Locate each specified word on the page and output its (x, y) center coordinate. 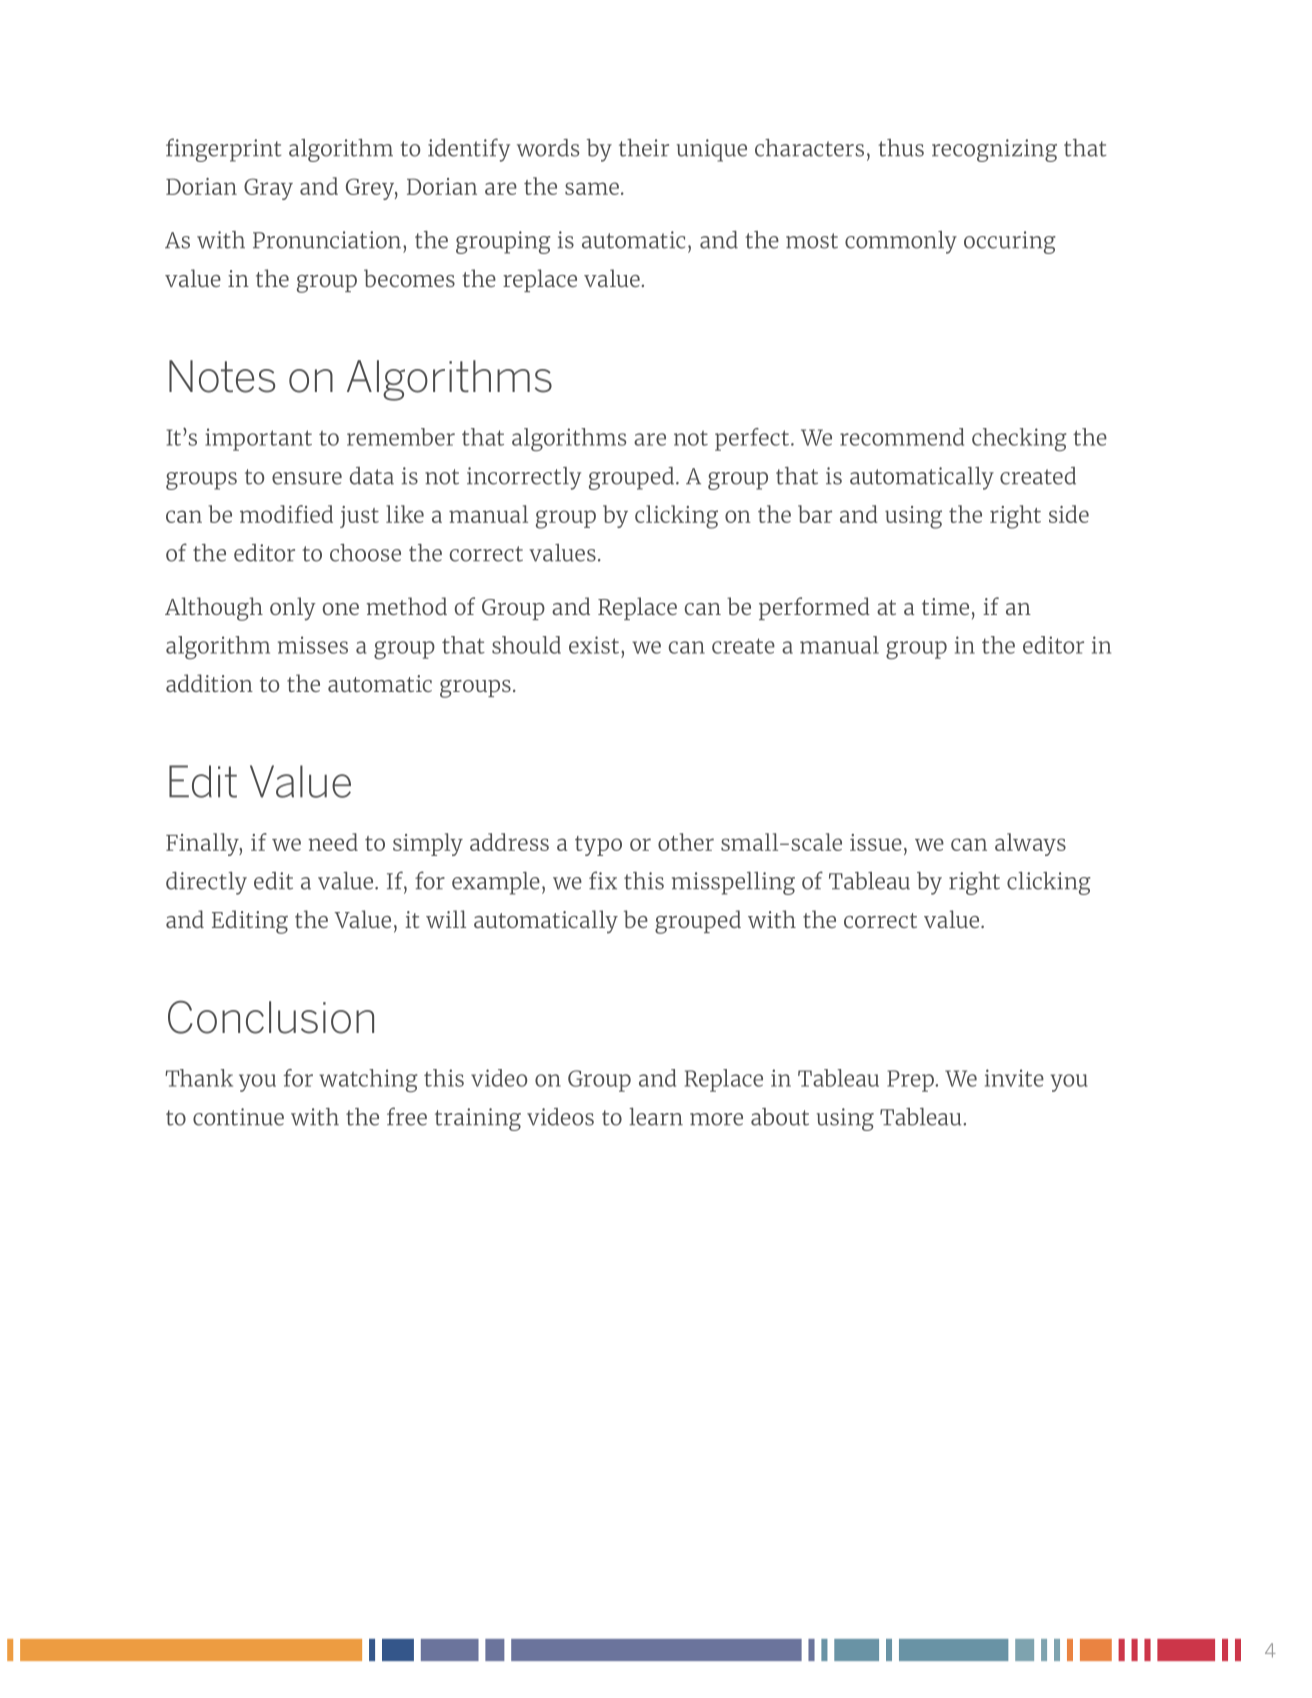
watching (368, 1080)
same (592, 188)
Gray (268, 189)
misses (313, 645)
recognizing (994, 150)
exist (595, 645)
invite (1014, 1078)
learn (656, 1117)
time (945, 606)
